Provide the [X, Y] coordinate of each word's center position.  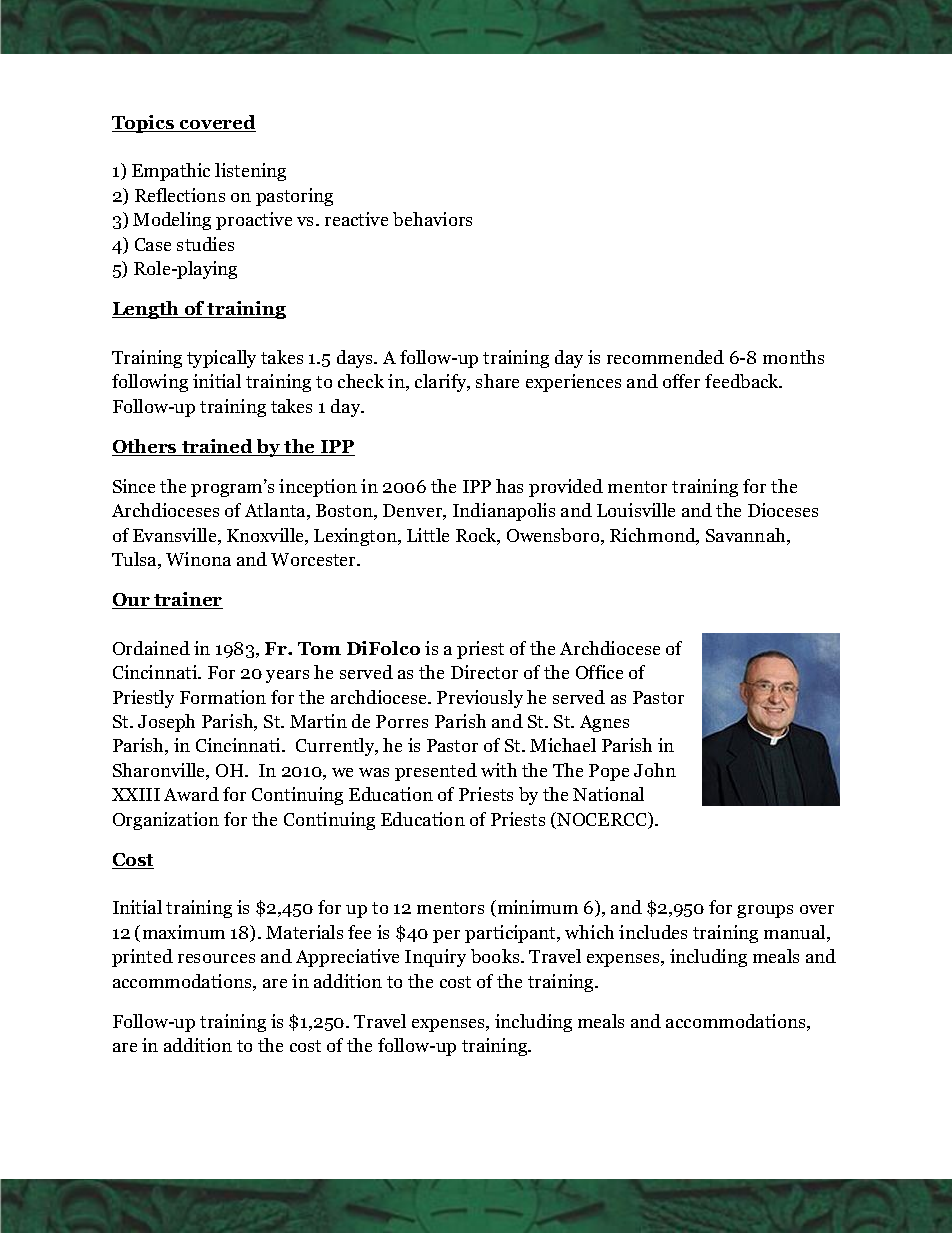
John [655, 770]
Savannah [747, 536]
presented [436, 772]
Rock [477, 536]
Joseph [166, 723]
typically [221, 359]
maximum [184, 932]
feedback [743, 381]
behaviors [432, 219]
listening [250, 172]
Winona [198, 559]
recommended [665, 357]
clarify [442, 383]
